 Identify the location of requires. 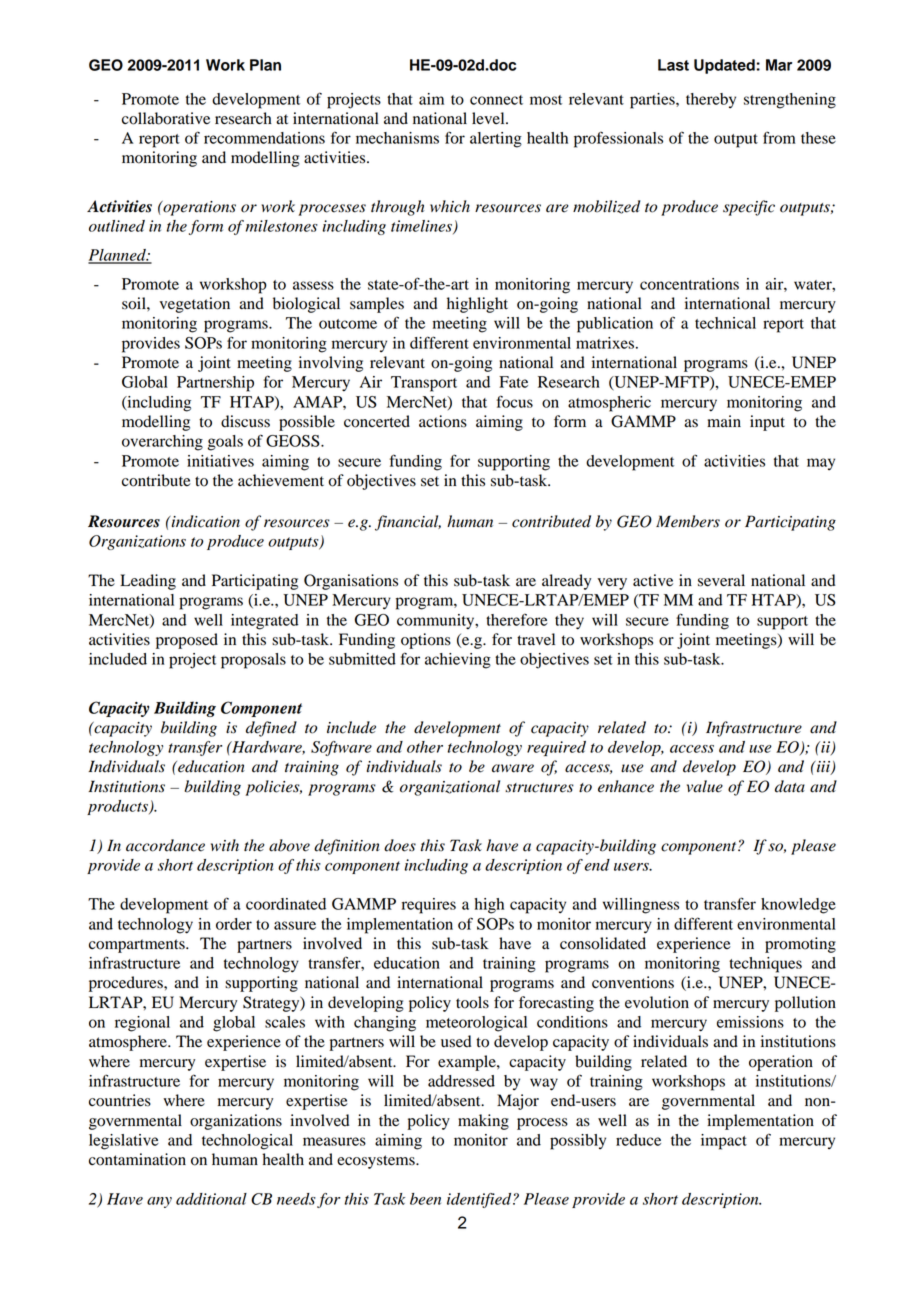
(429, 906).
